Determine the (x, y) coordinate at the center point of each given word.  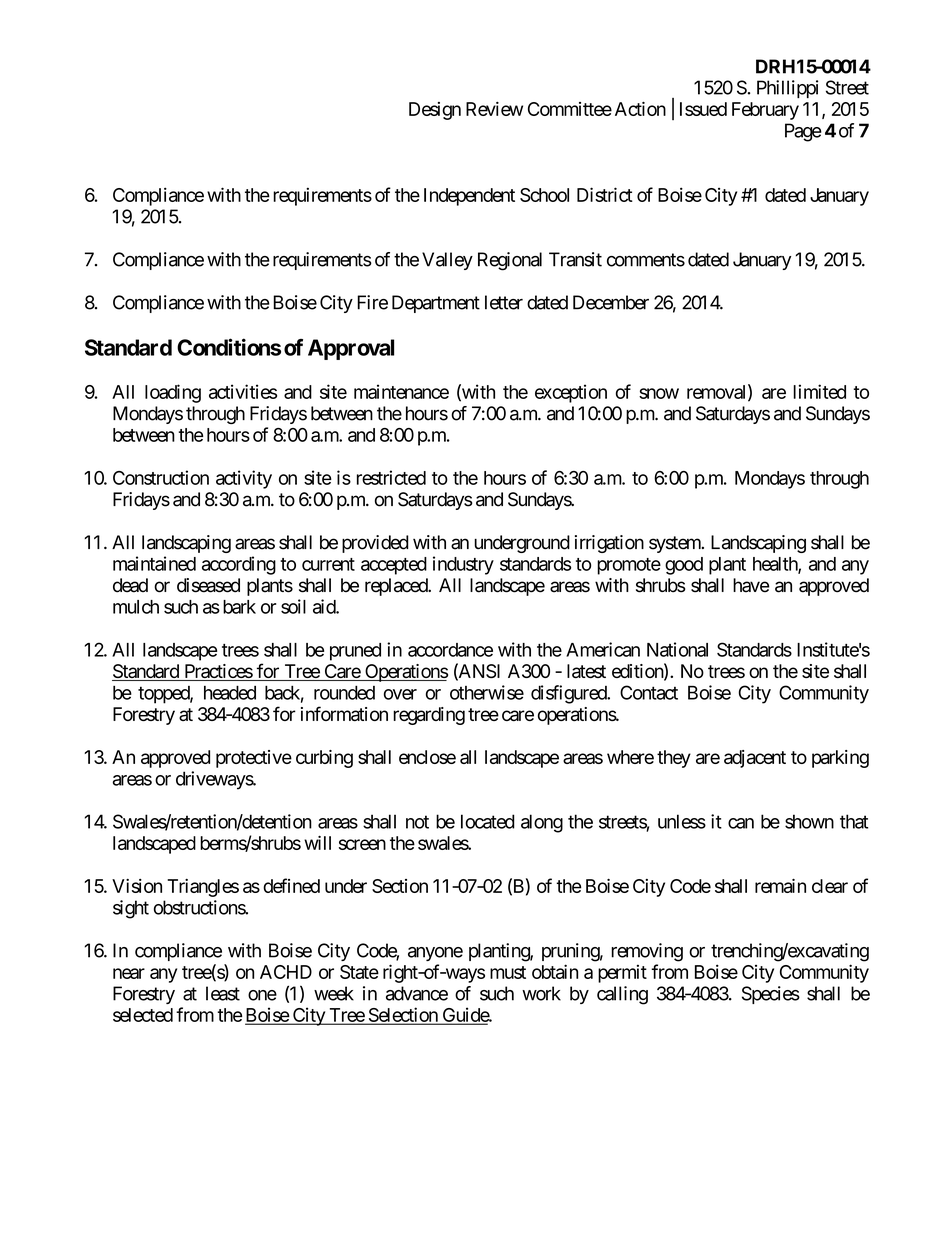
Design (435, 111)
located (488, 821)
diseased (208, 585)
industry (463, 565)
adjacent (755, 759)
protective (254, 759)
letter (504, 302)
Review (494, 109)
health (776, 565)
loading (173, 393)
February (765, 111)
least (223, 993)
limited (819, 391)
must (508, 972)
